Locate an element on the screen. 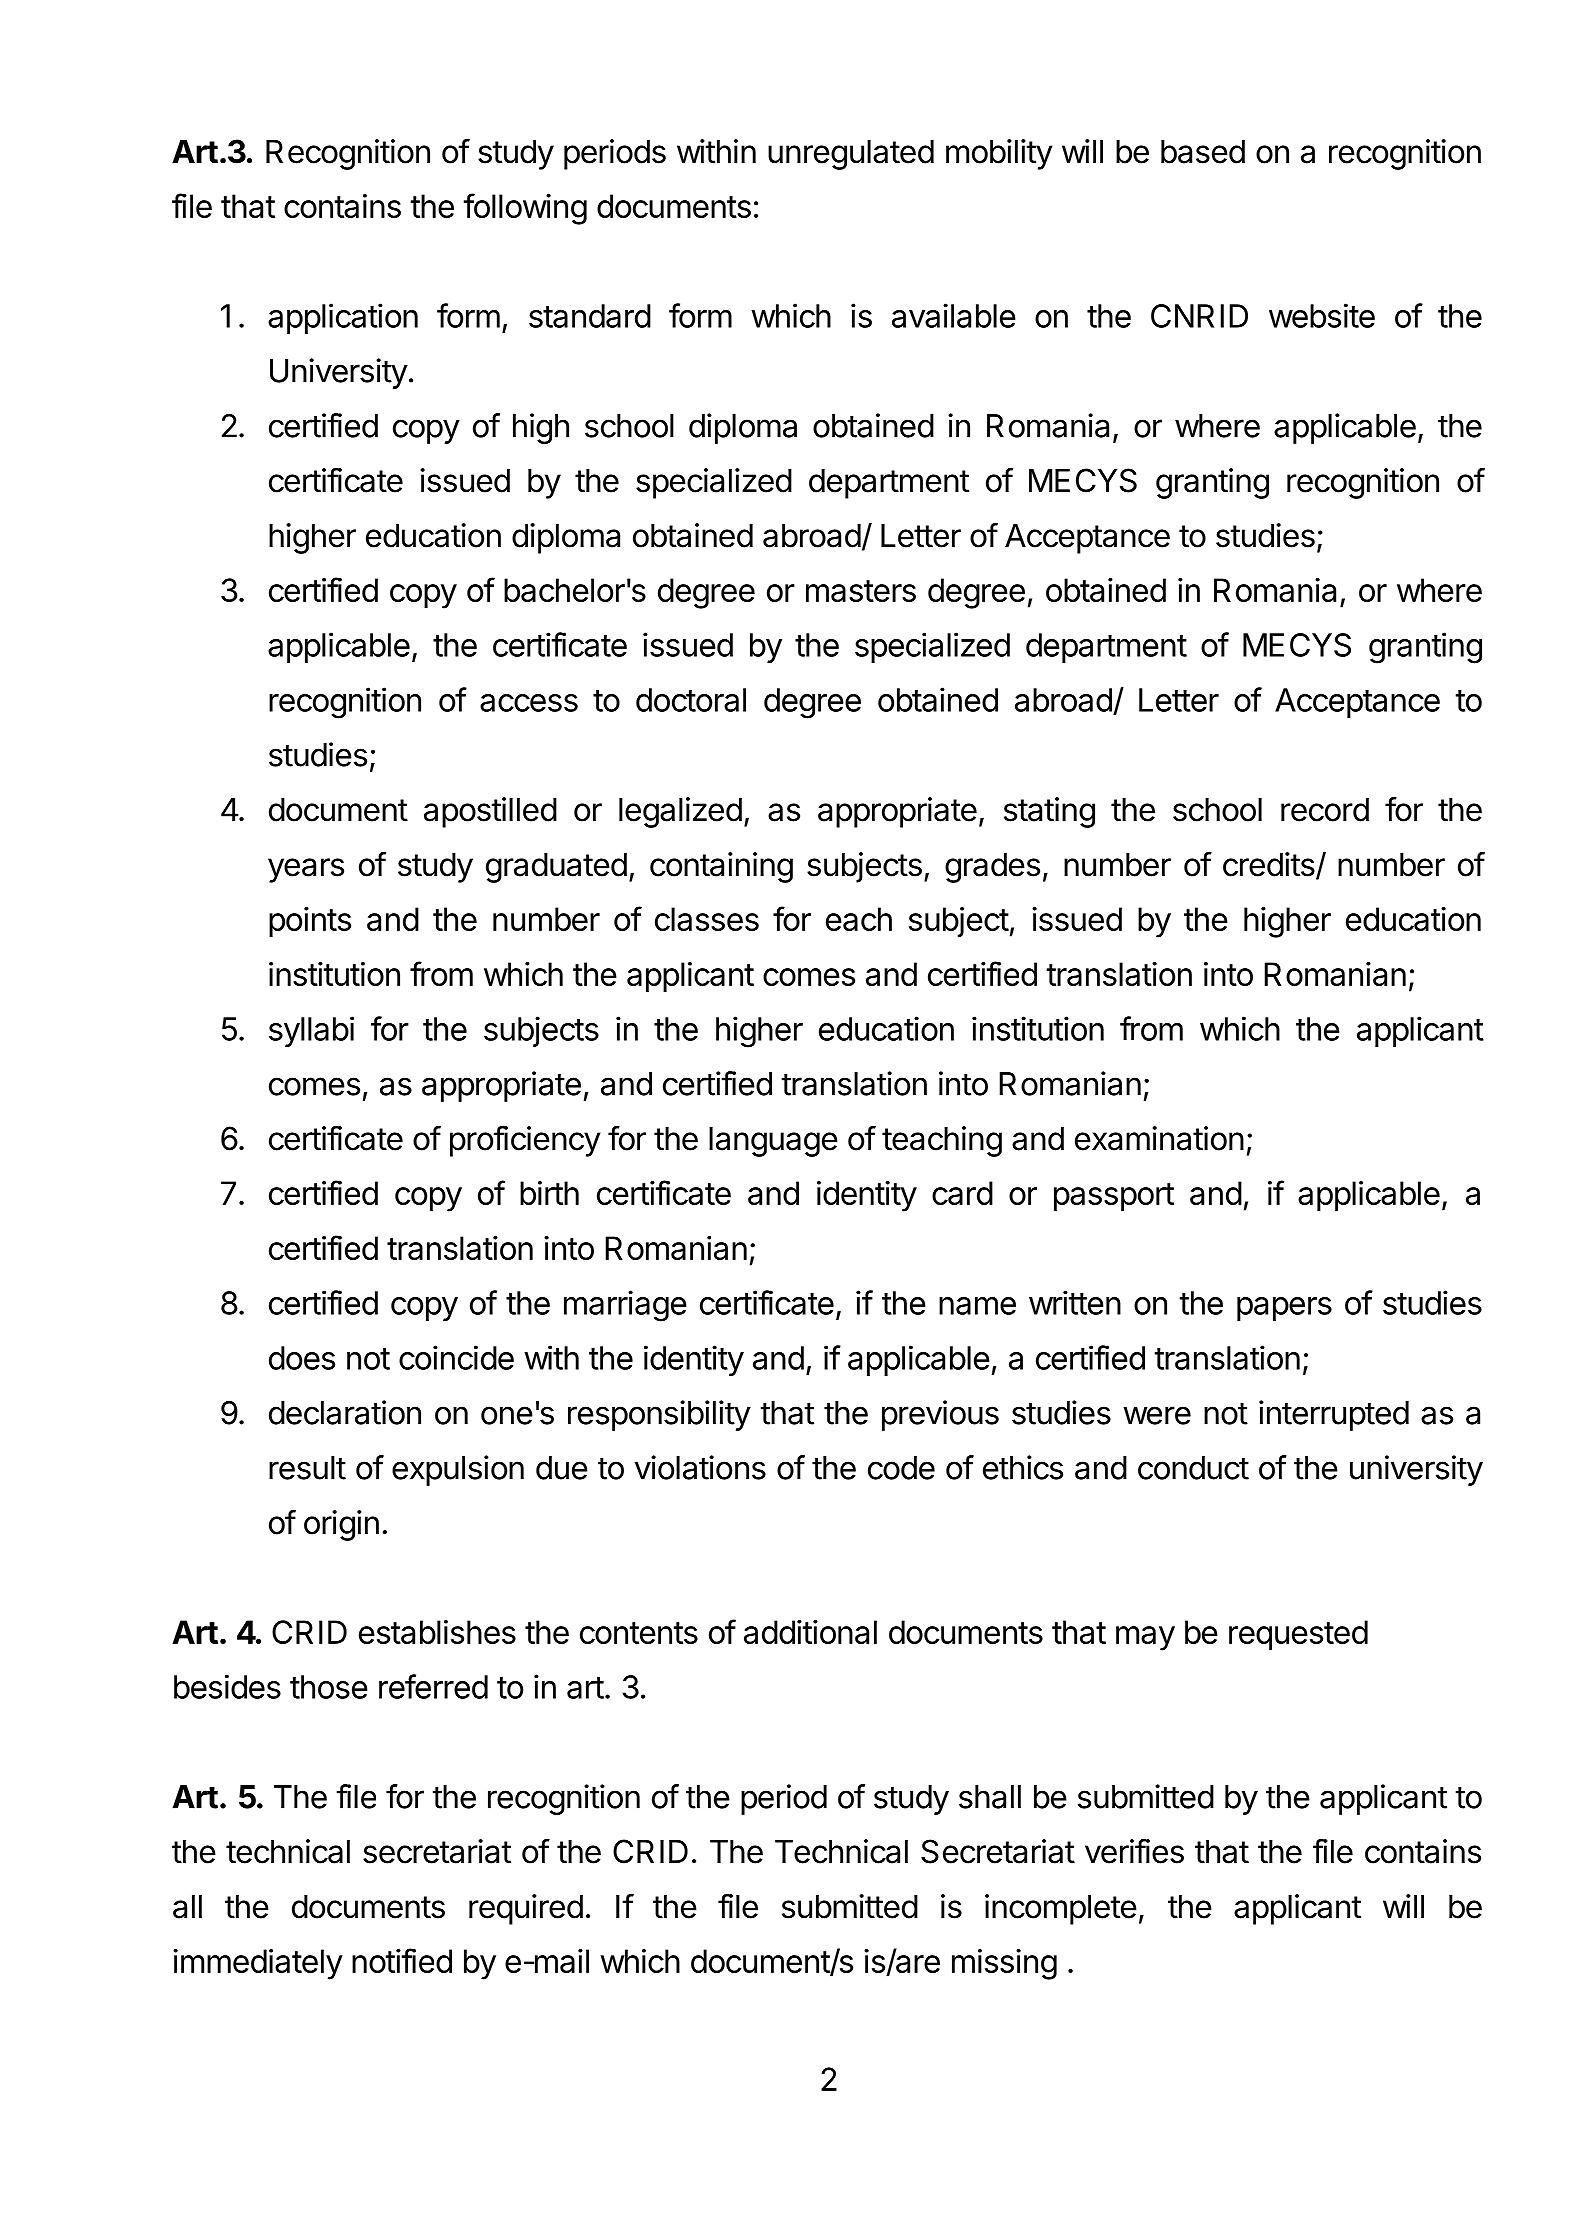 The width and height of the screenshot is (1578, 2230). access is located at coordinates (529, 703).
